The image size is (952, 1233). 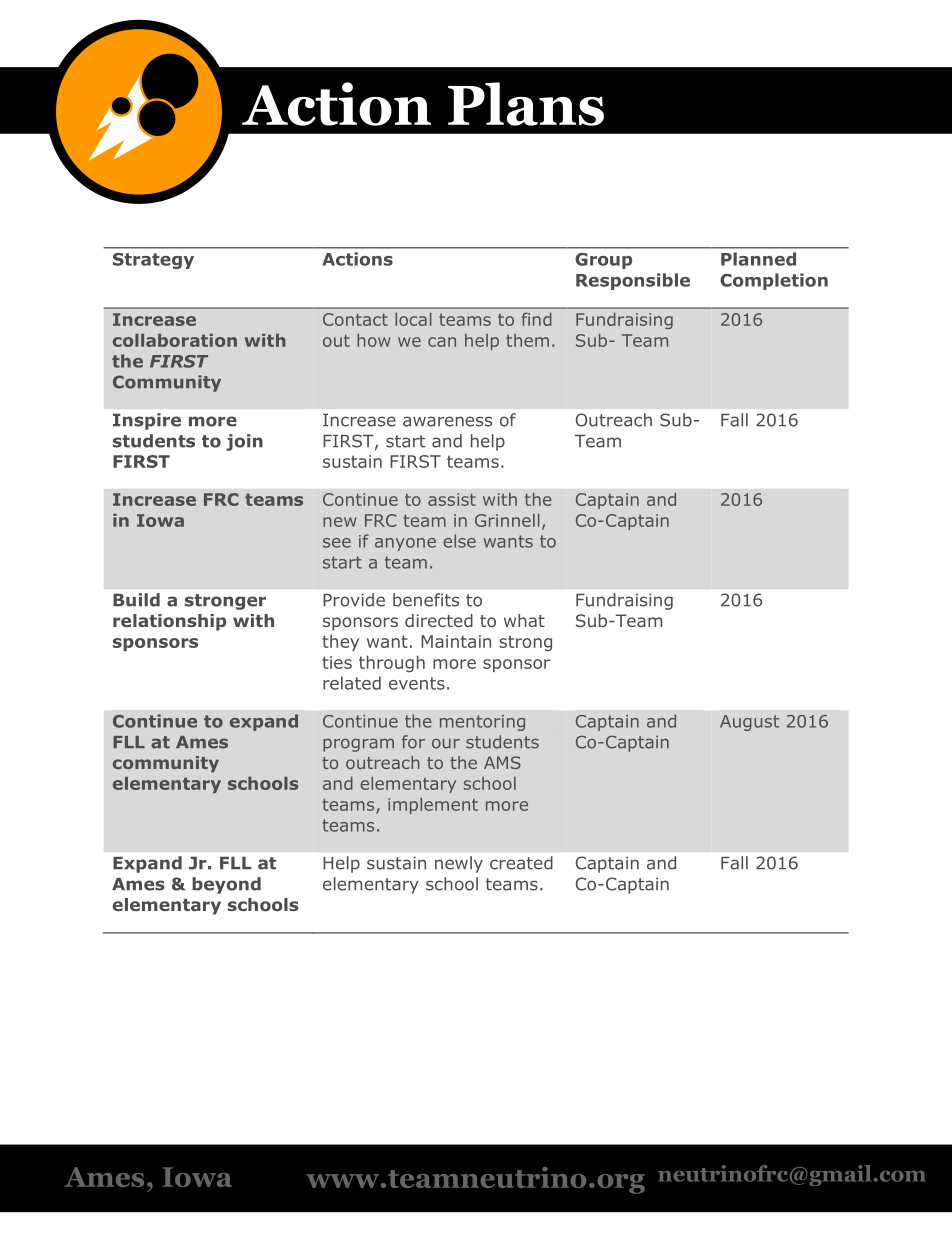 What do you see at coordinates (758, 259) in the document?
I see `Planned` at bounding box center [758, 259].
